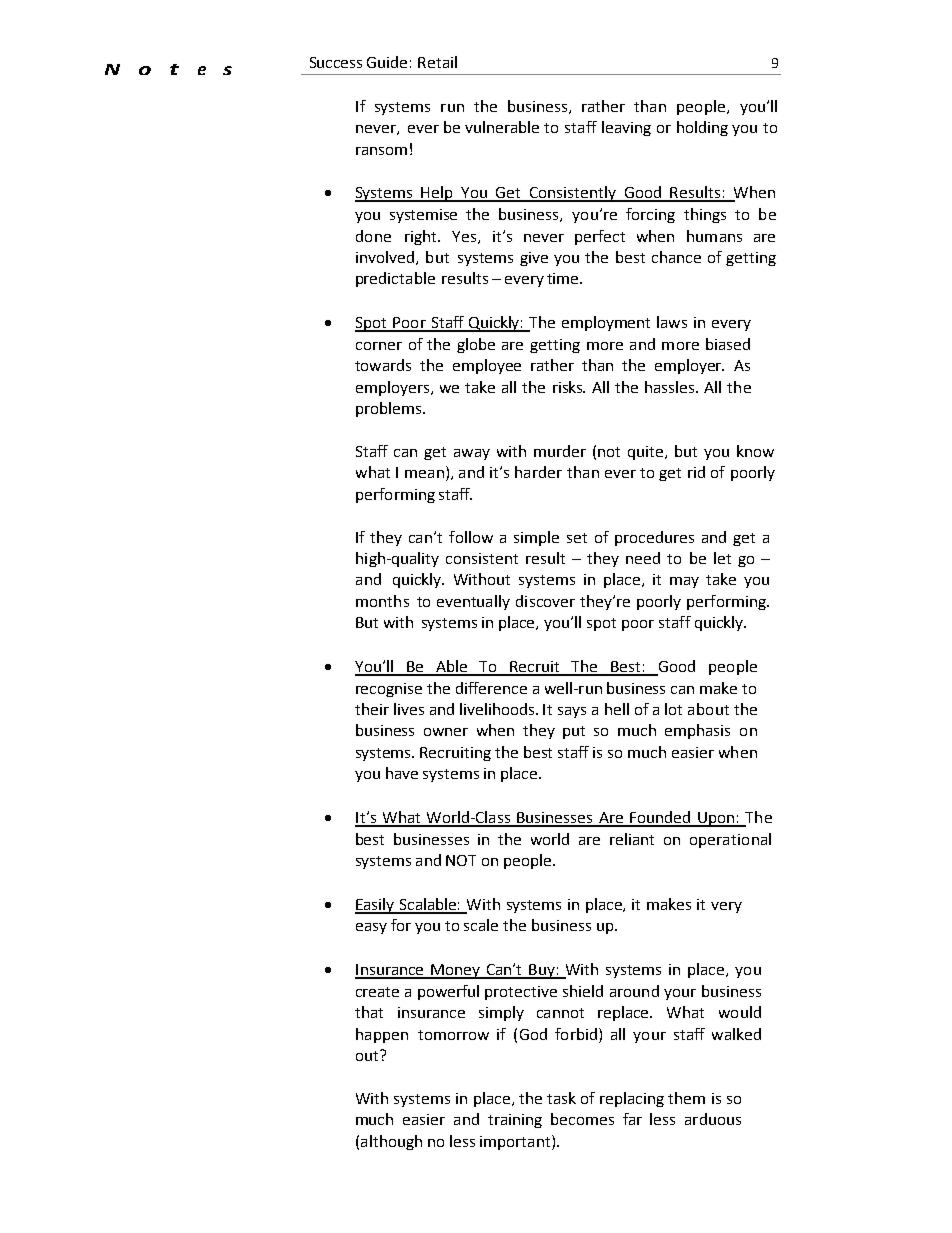  What do you see at coordinates (376, 906) in the page?
I see `Easily` at bounding box center [376, 906].
